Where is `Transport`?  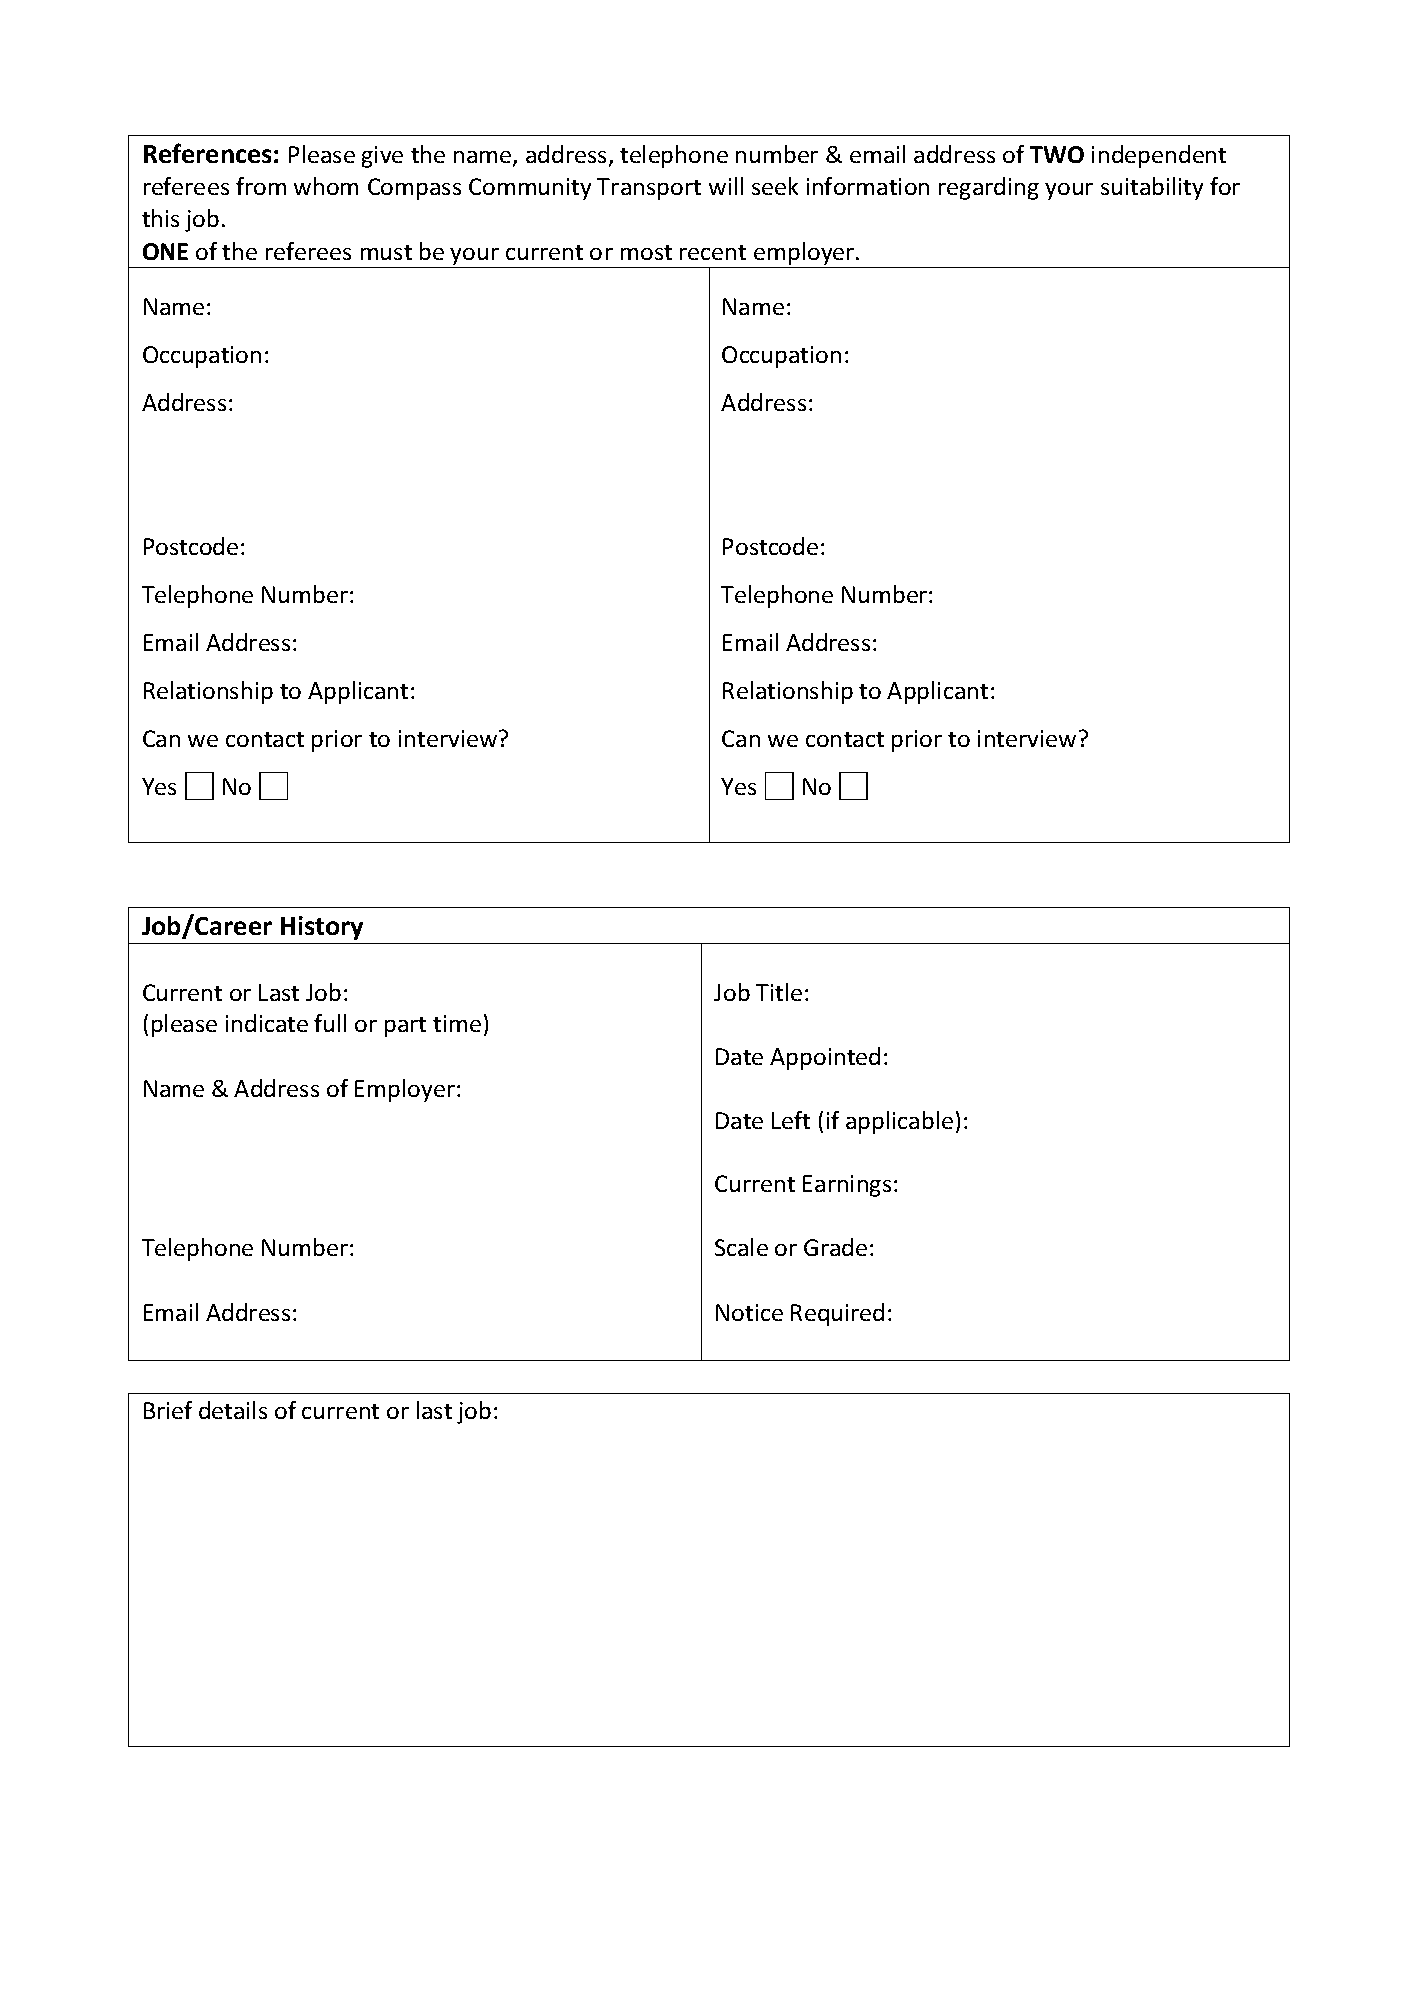 Transport is located at coordinates (649, 189).
